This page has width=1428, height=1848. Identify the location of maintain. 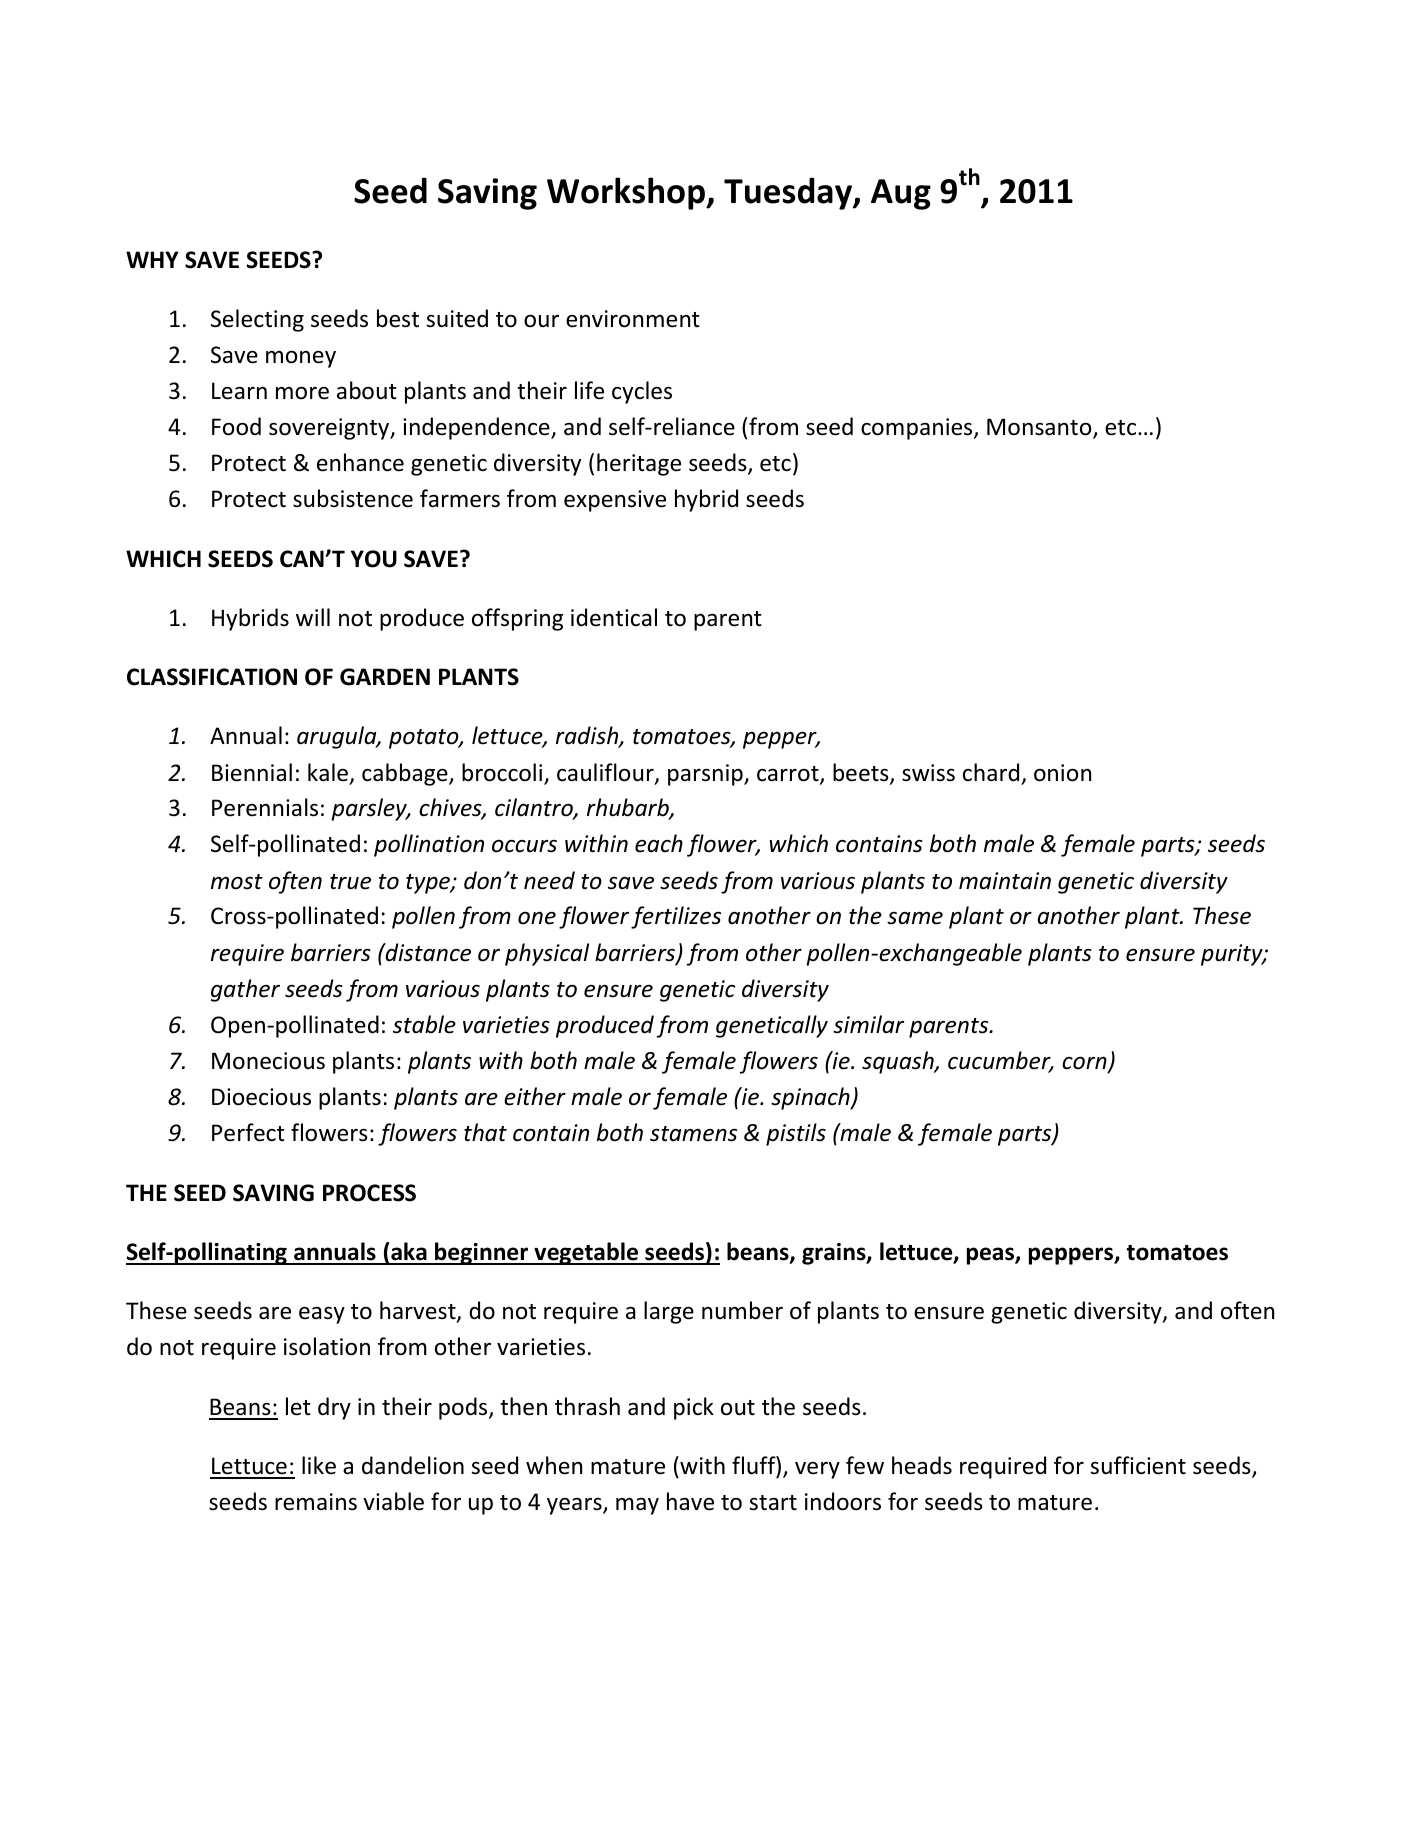
(1005, 881).
